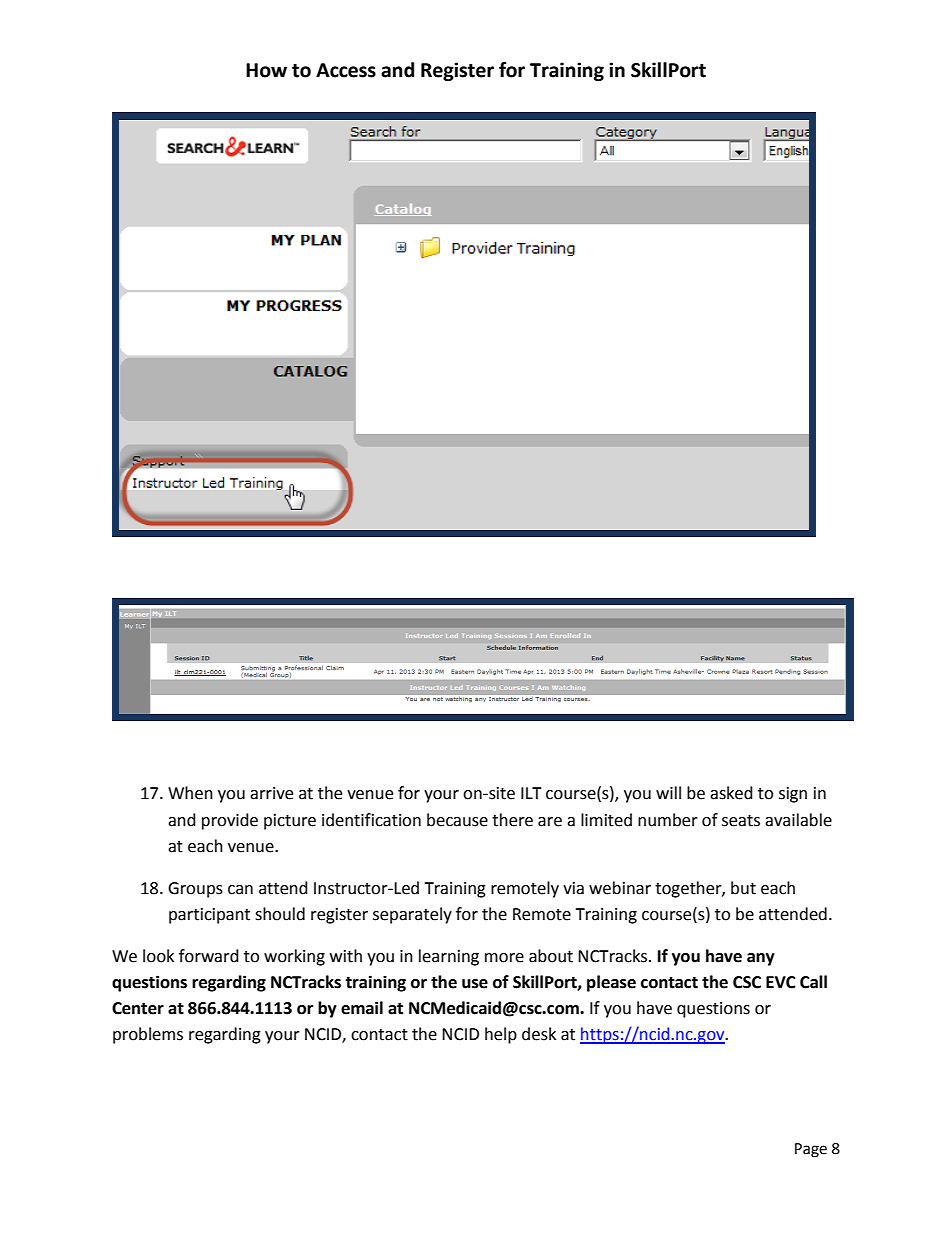  What do you see at coordinates (148, 1035) in the page?
I see `problems` at bounding box center [148, 1035].
